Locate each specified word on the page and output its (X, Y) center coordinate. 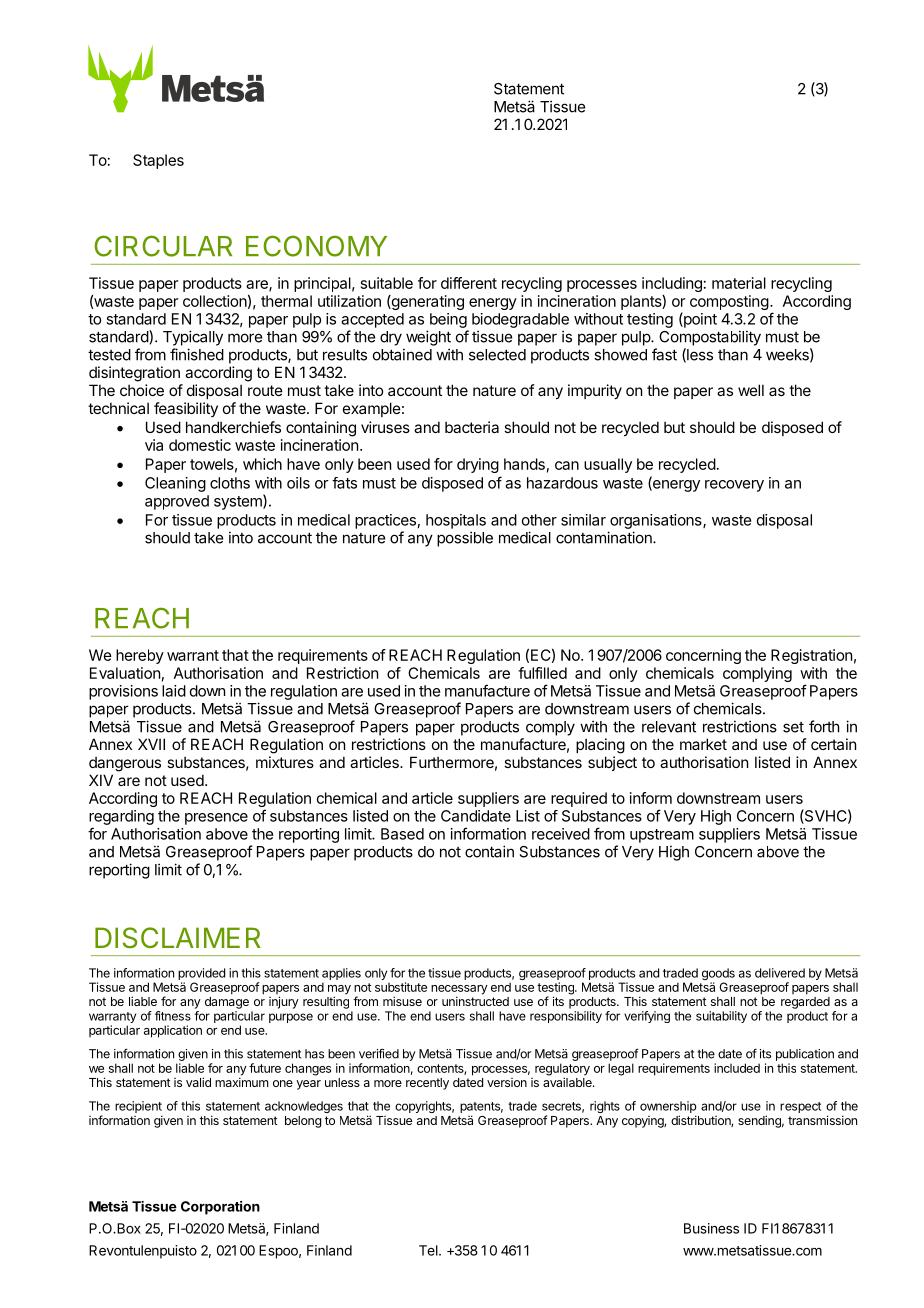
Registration (811, 656)
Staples (158, 161)
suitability (721, 1017)
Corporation (220, 1208)
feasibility (186, 409)
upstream (662, 836)
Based (402, 834)
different (469, 283)
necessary (459, 991)
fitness (173, 1016)
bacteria (472, 427)
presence (216, 819)
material (739, 283)
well (751, 390)
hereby (140, 656)
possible (465, 539)
